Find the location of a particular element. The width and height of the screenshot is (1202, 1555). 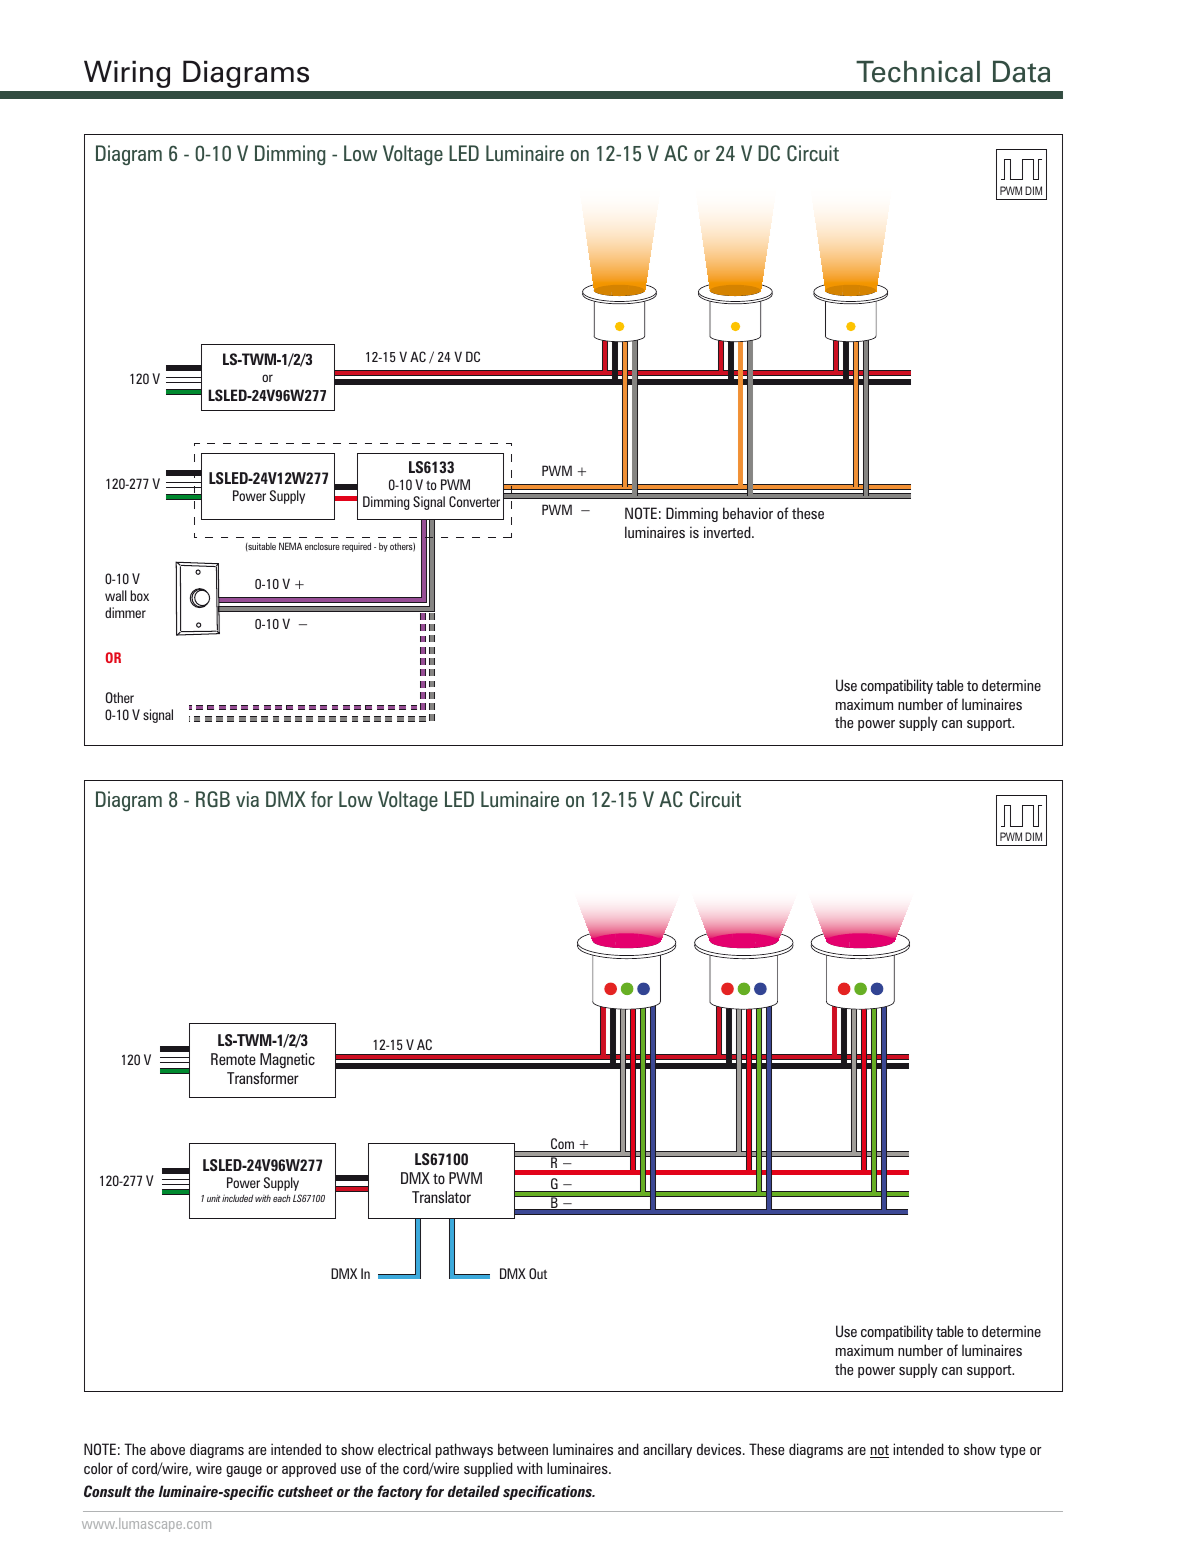

NEMA is located at coordinates (290, 546).
